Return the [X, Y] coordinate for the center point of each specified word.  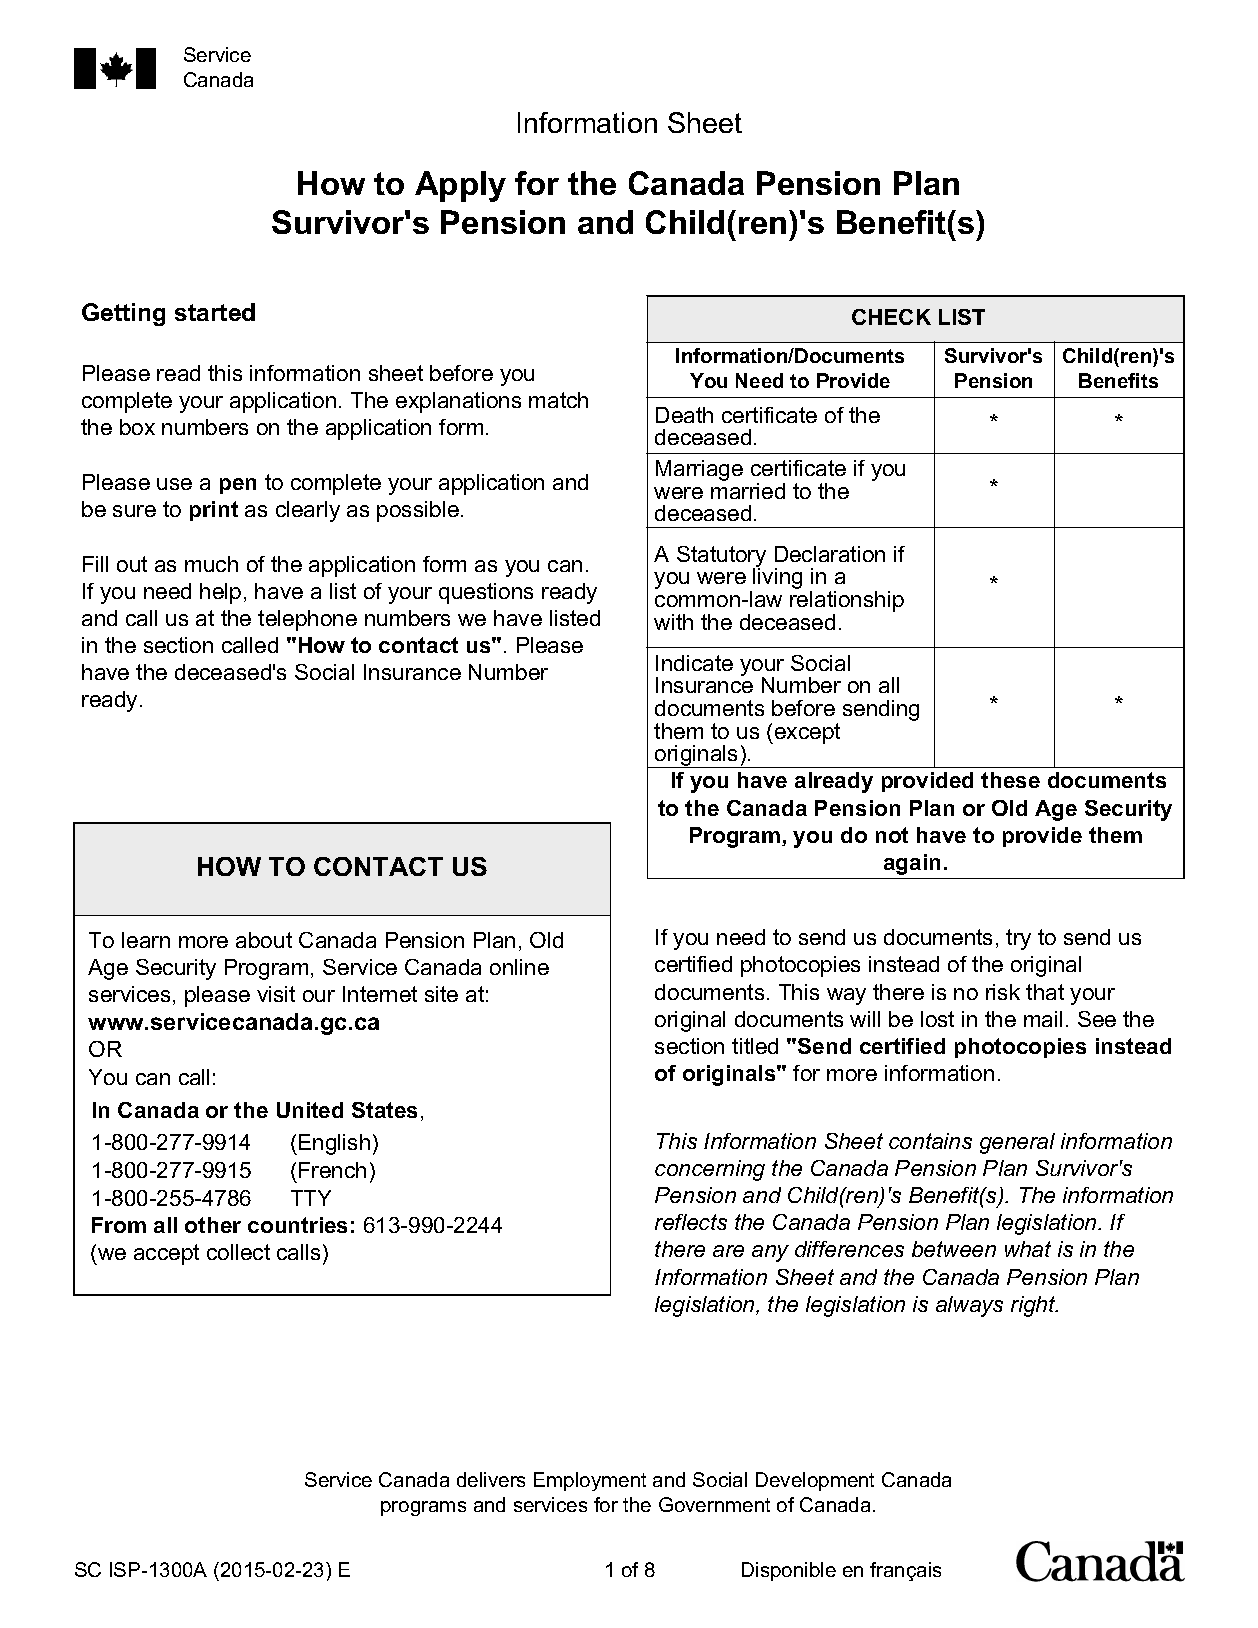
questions [486, 593]
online [519, 967]
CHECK [891, 317]
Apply [460, 186]
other [213, 1225]
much [211, 564]
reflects [691, 1222]
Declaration [830, 554]
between [954, 1249]
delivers [491, 1479]
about [264, 940]
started [215, 312]
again [912, 864]
